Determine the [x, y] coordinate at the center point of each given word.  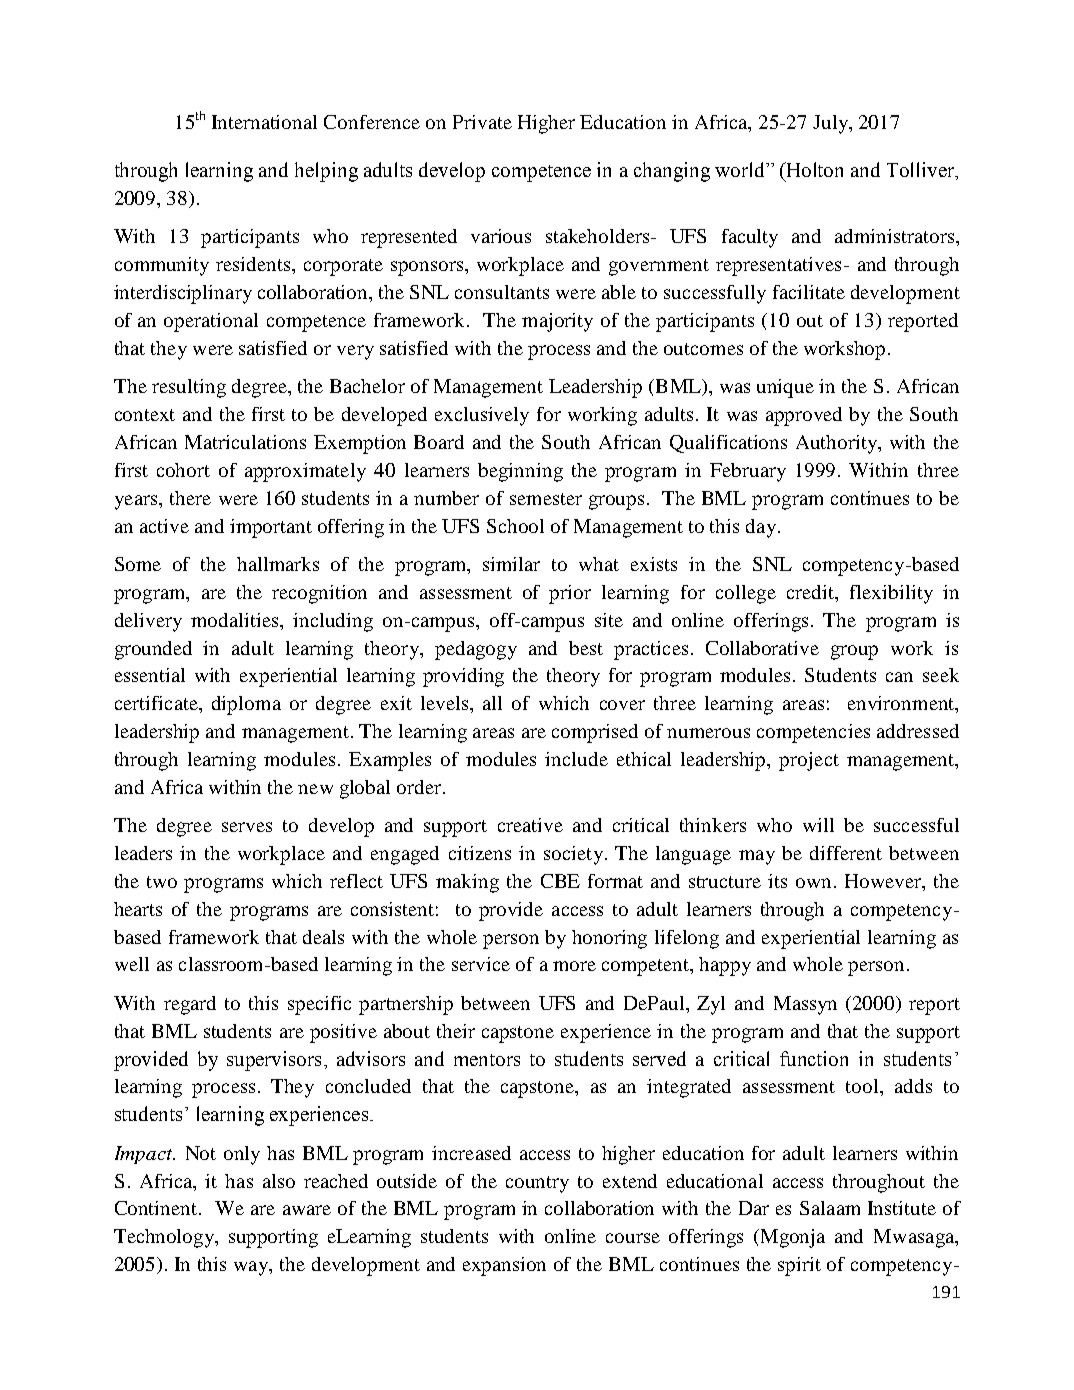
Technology [165, 1238]
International [264, 122]
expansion [504, 1266]
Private [482, 122]
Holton [814, 169]
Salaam [830, 1208]
